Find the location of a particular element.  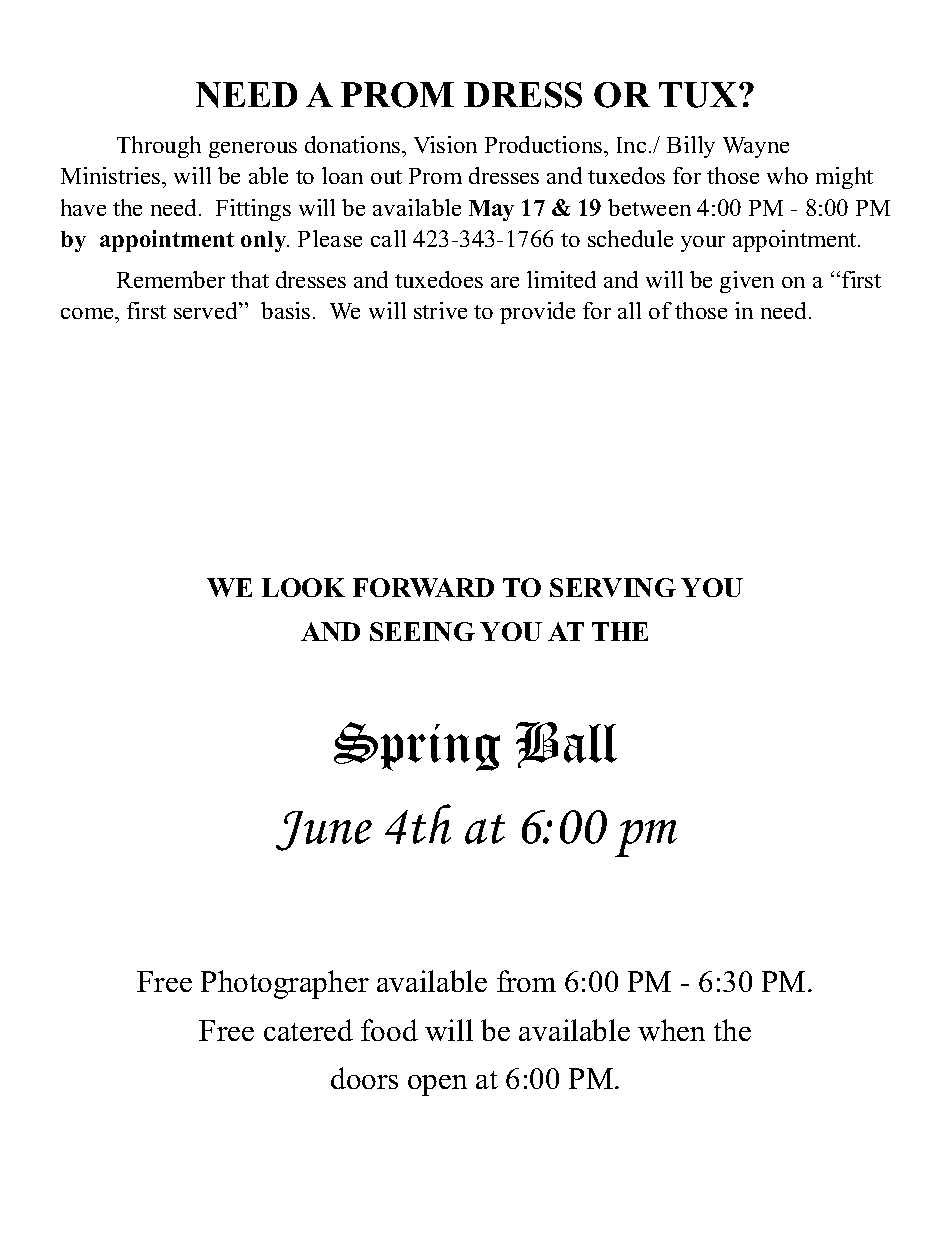

Through is located at coordinates (159, 147).
